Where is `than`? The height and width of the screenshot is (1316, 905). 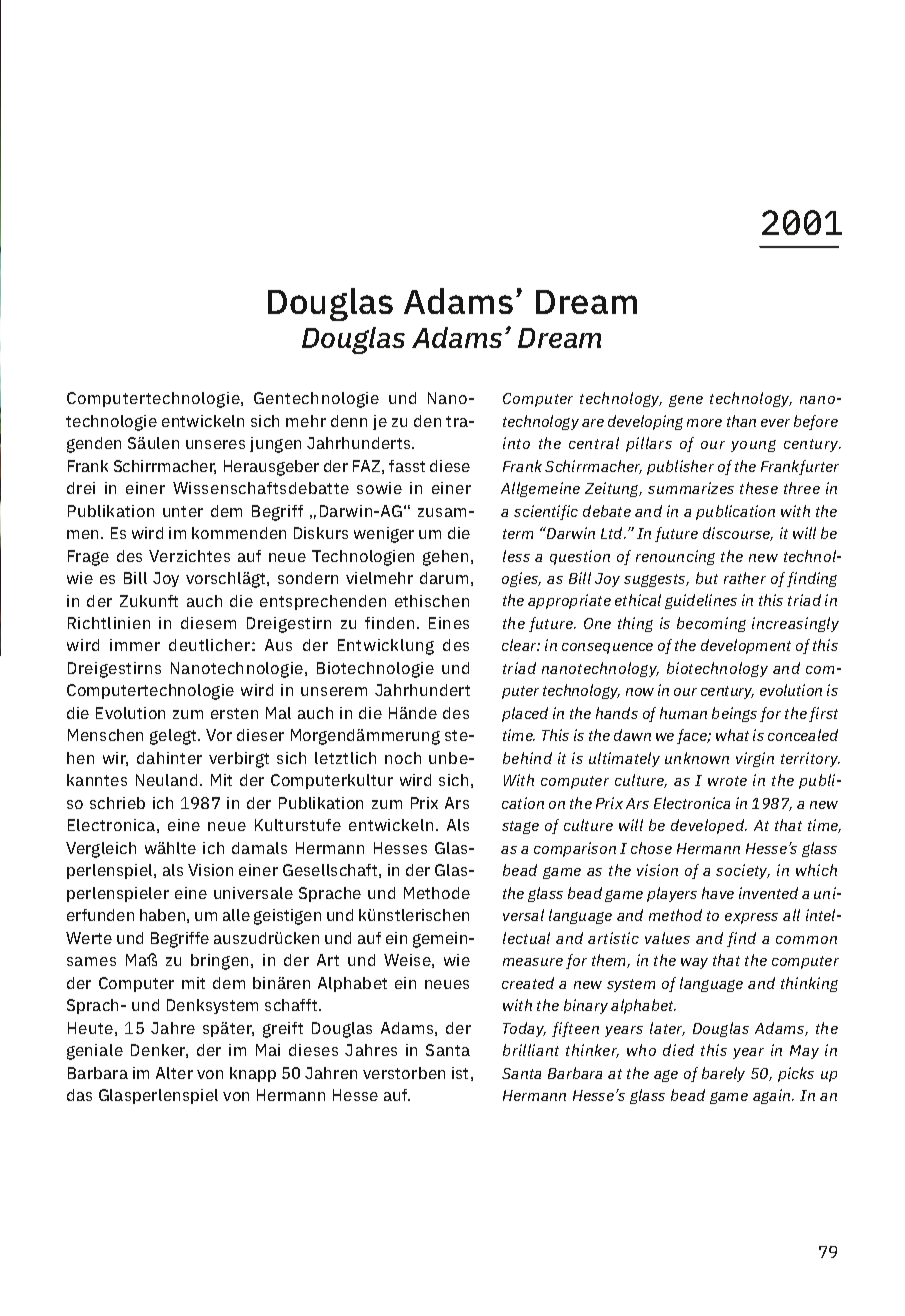 than is located at coordinates (741, 421).
